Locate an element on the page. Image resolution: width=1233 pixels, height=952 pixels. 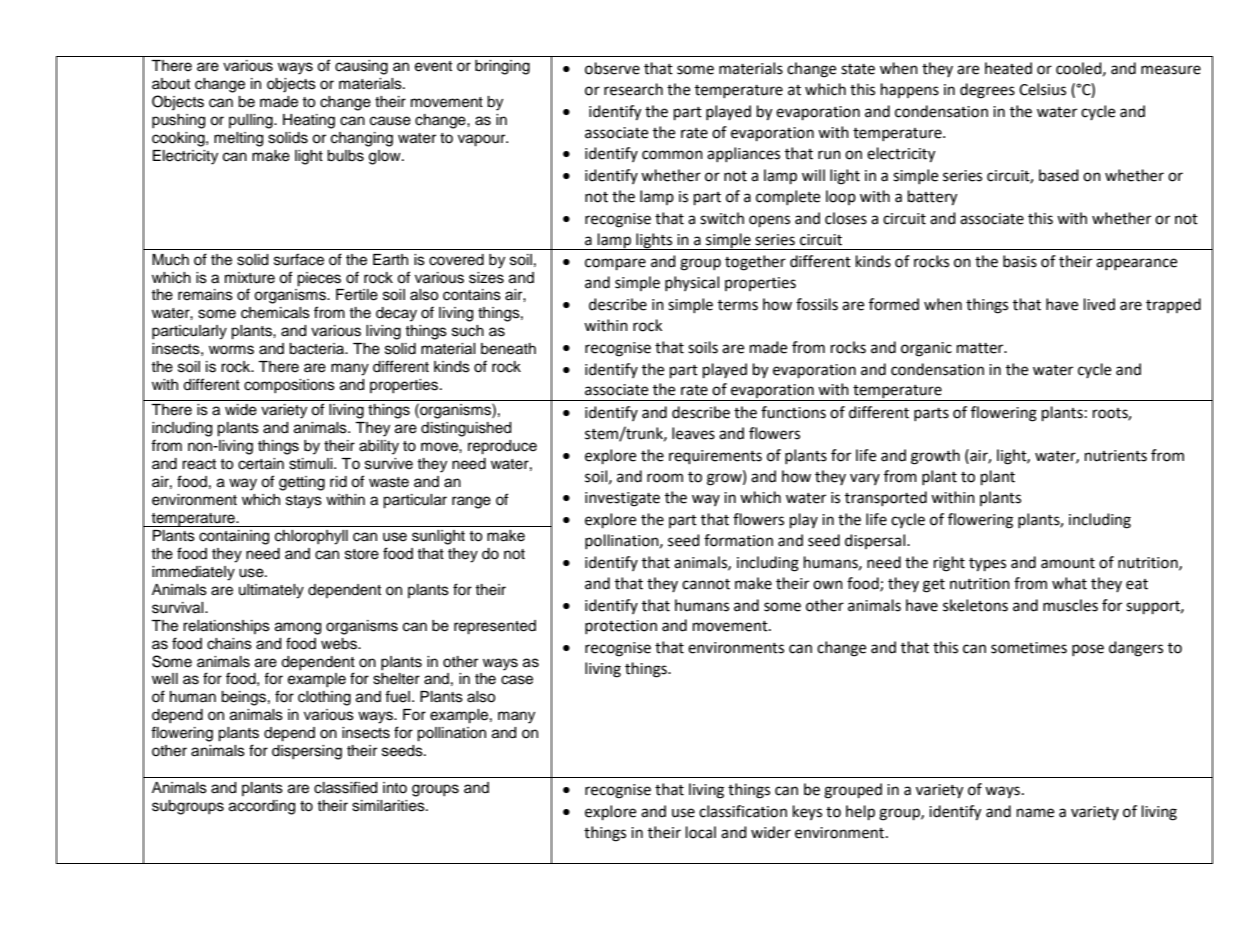
research is located at coordinates (633, 89).
